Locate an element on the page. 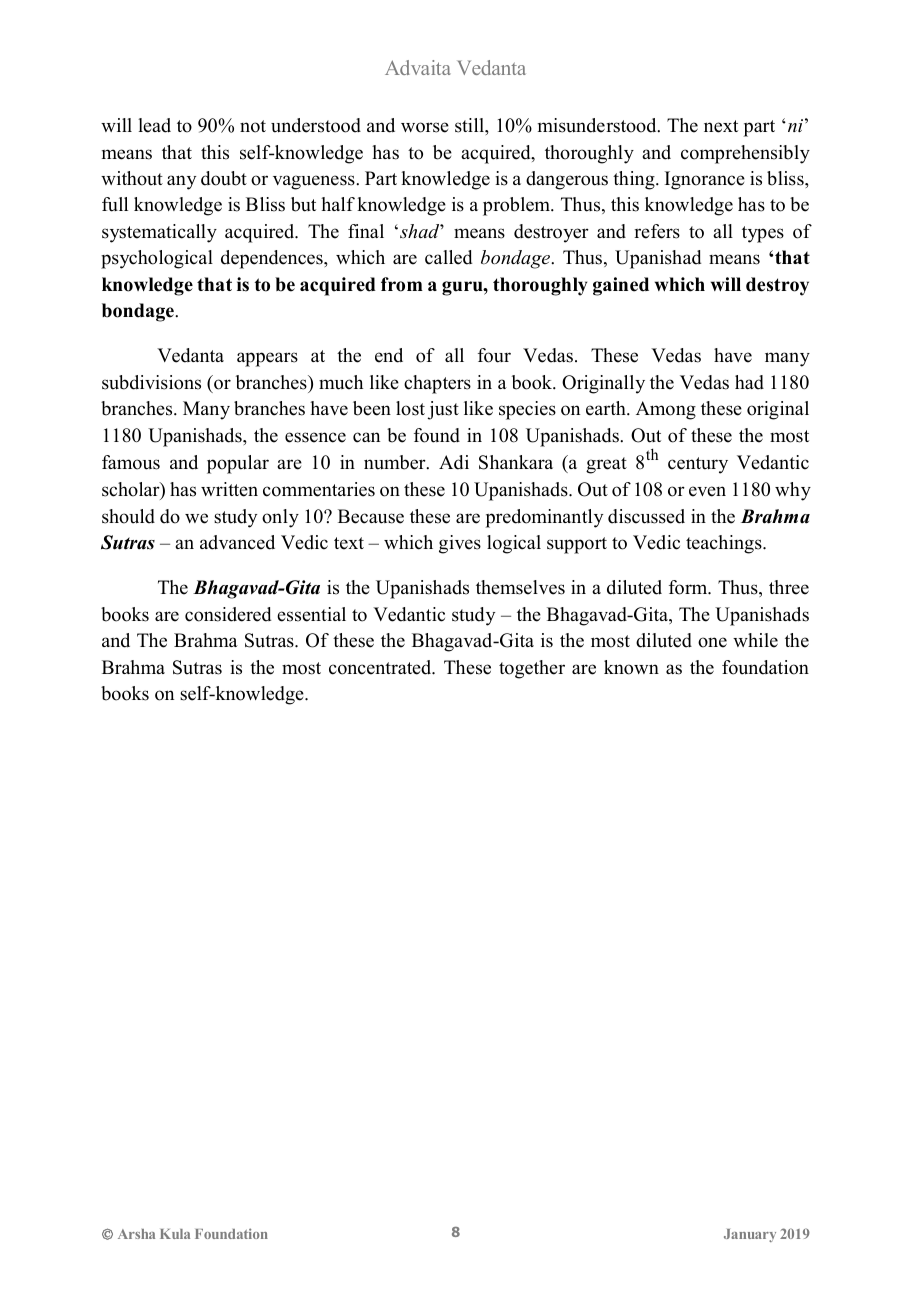 This image has width=924, height=1307. lead is located at coordinates (154, 125).
